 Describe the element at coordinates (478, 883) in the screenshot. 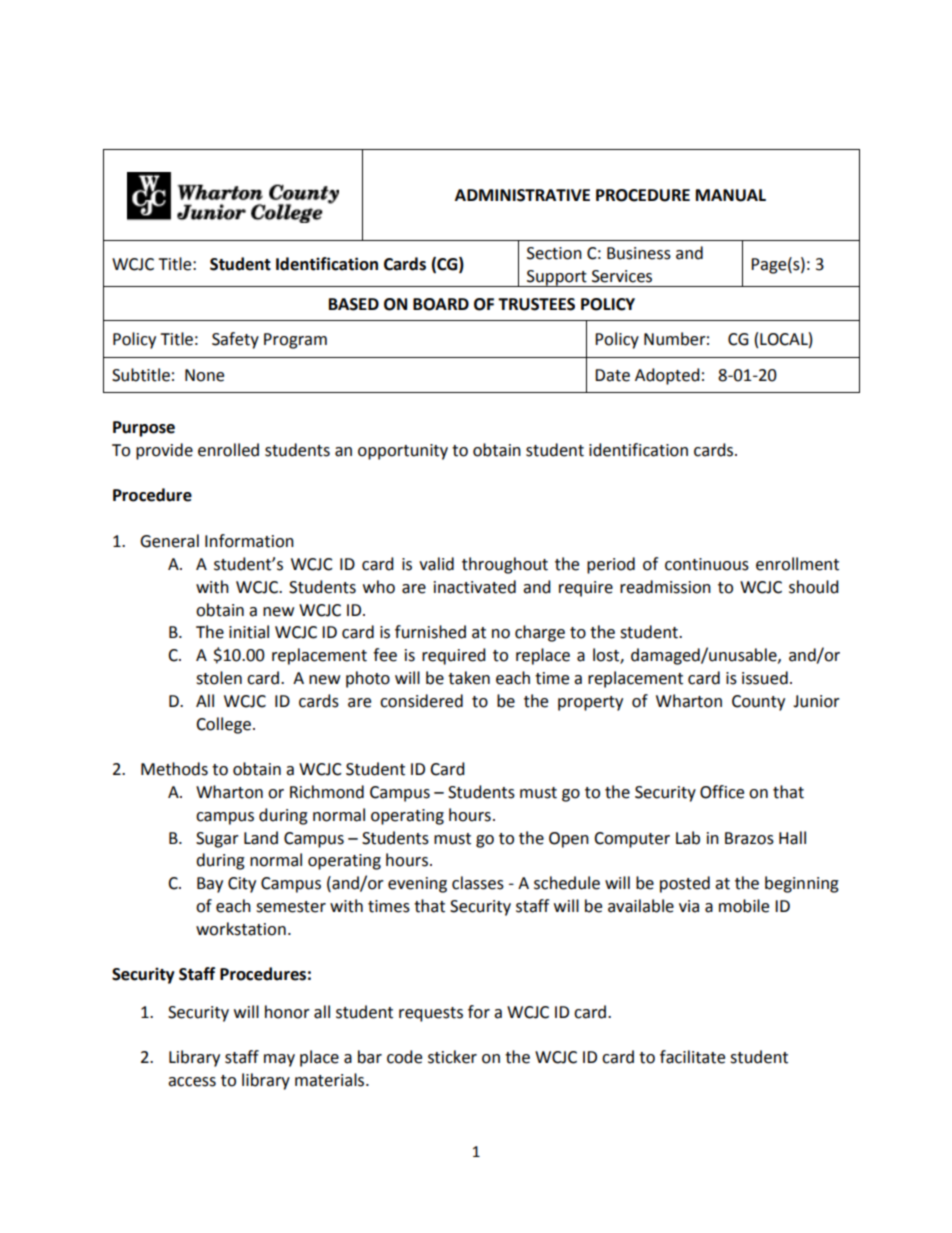

I see `classes` at that location.
